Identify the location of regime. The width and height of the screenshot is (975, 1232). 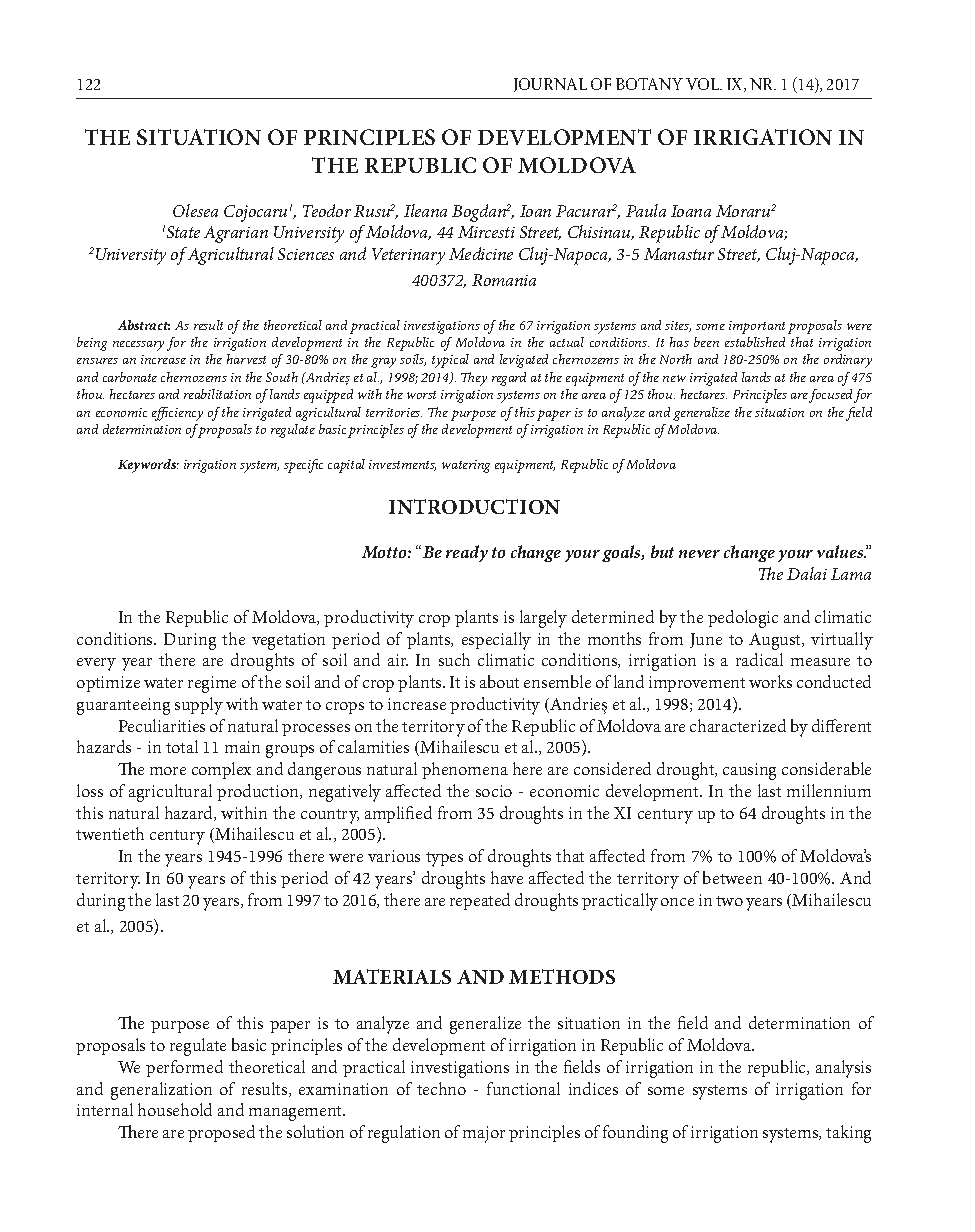
(212, 684).
